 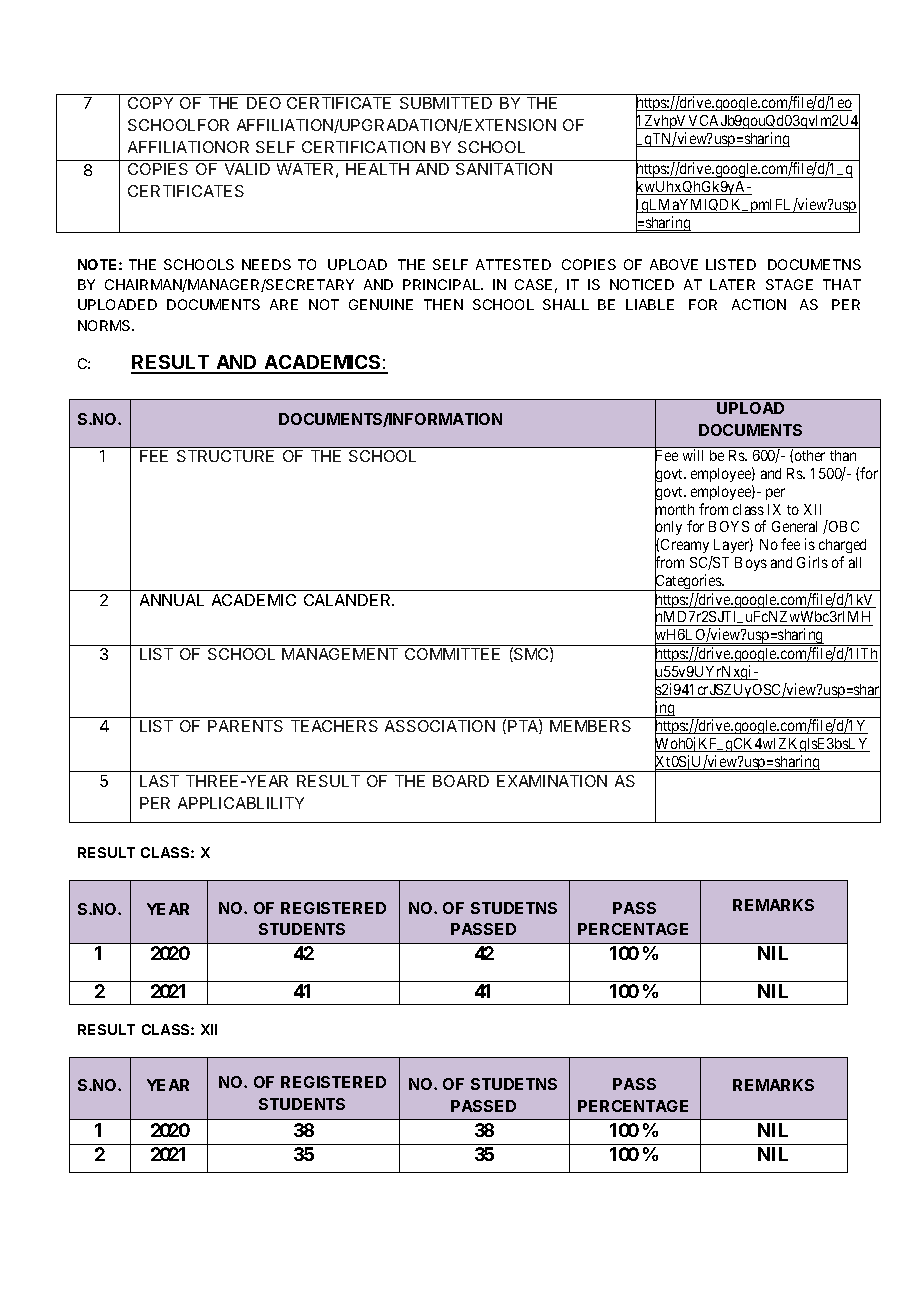 I want to click on SUBMITTED, so click(x=446, y=103).
